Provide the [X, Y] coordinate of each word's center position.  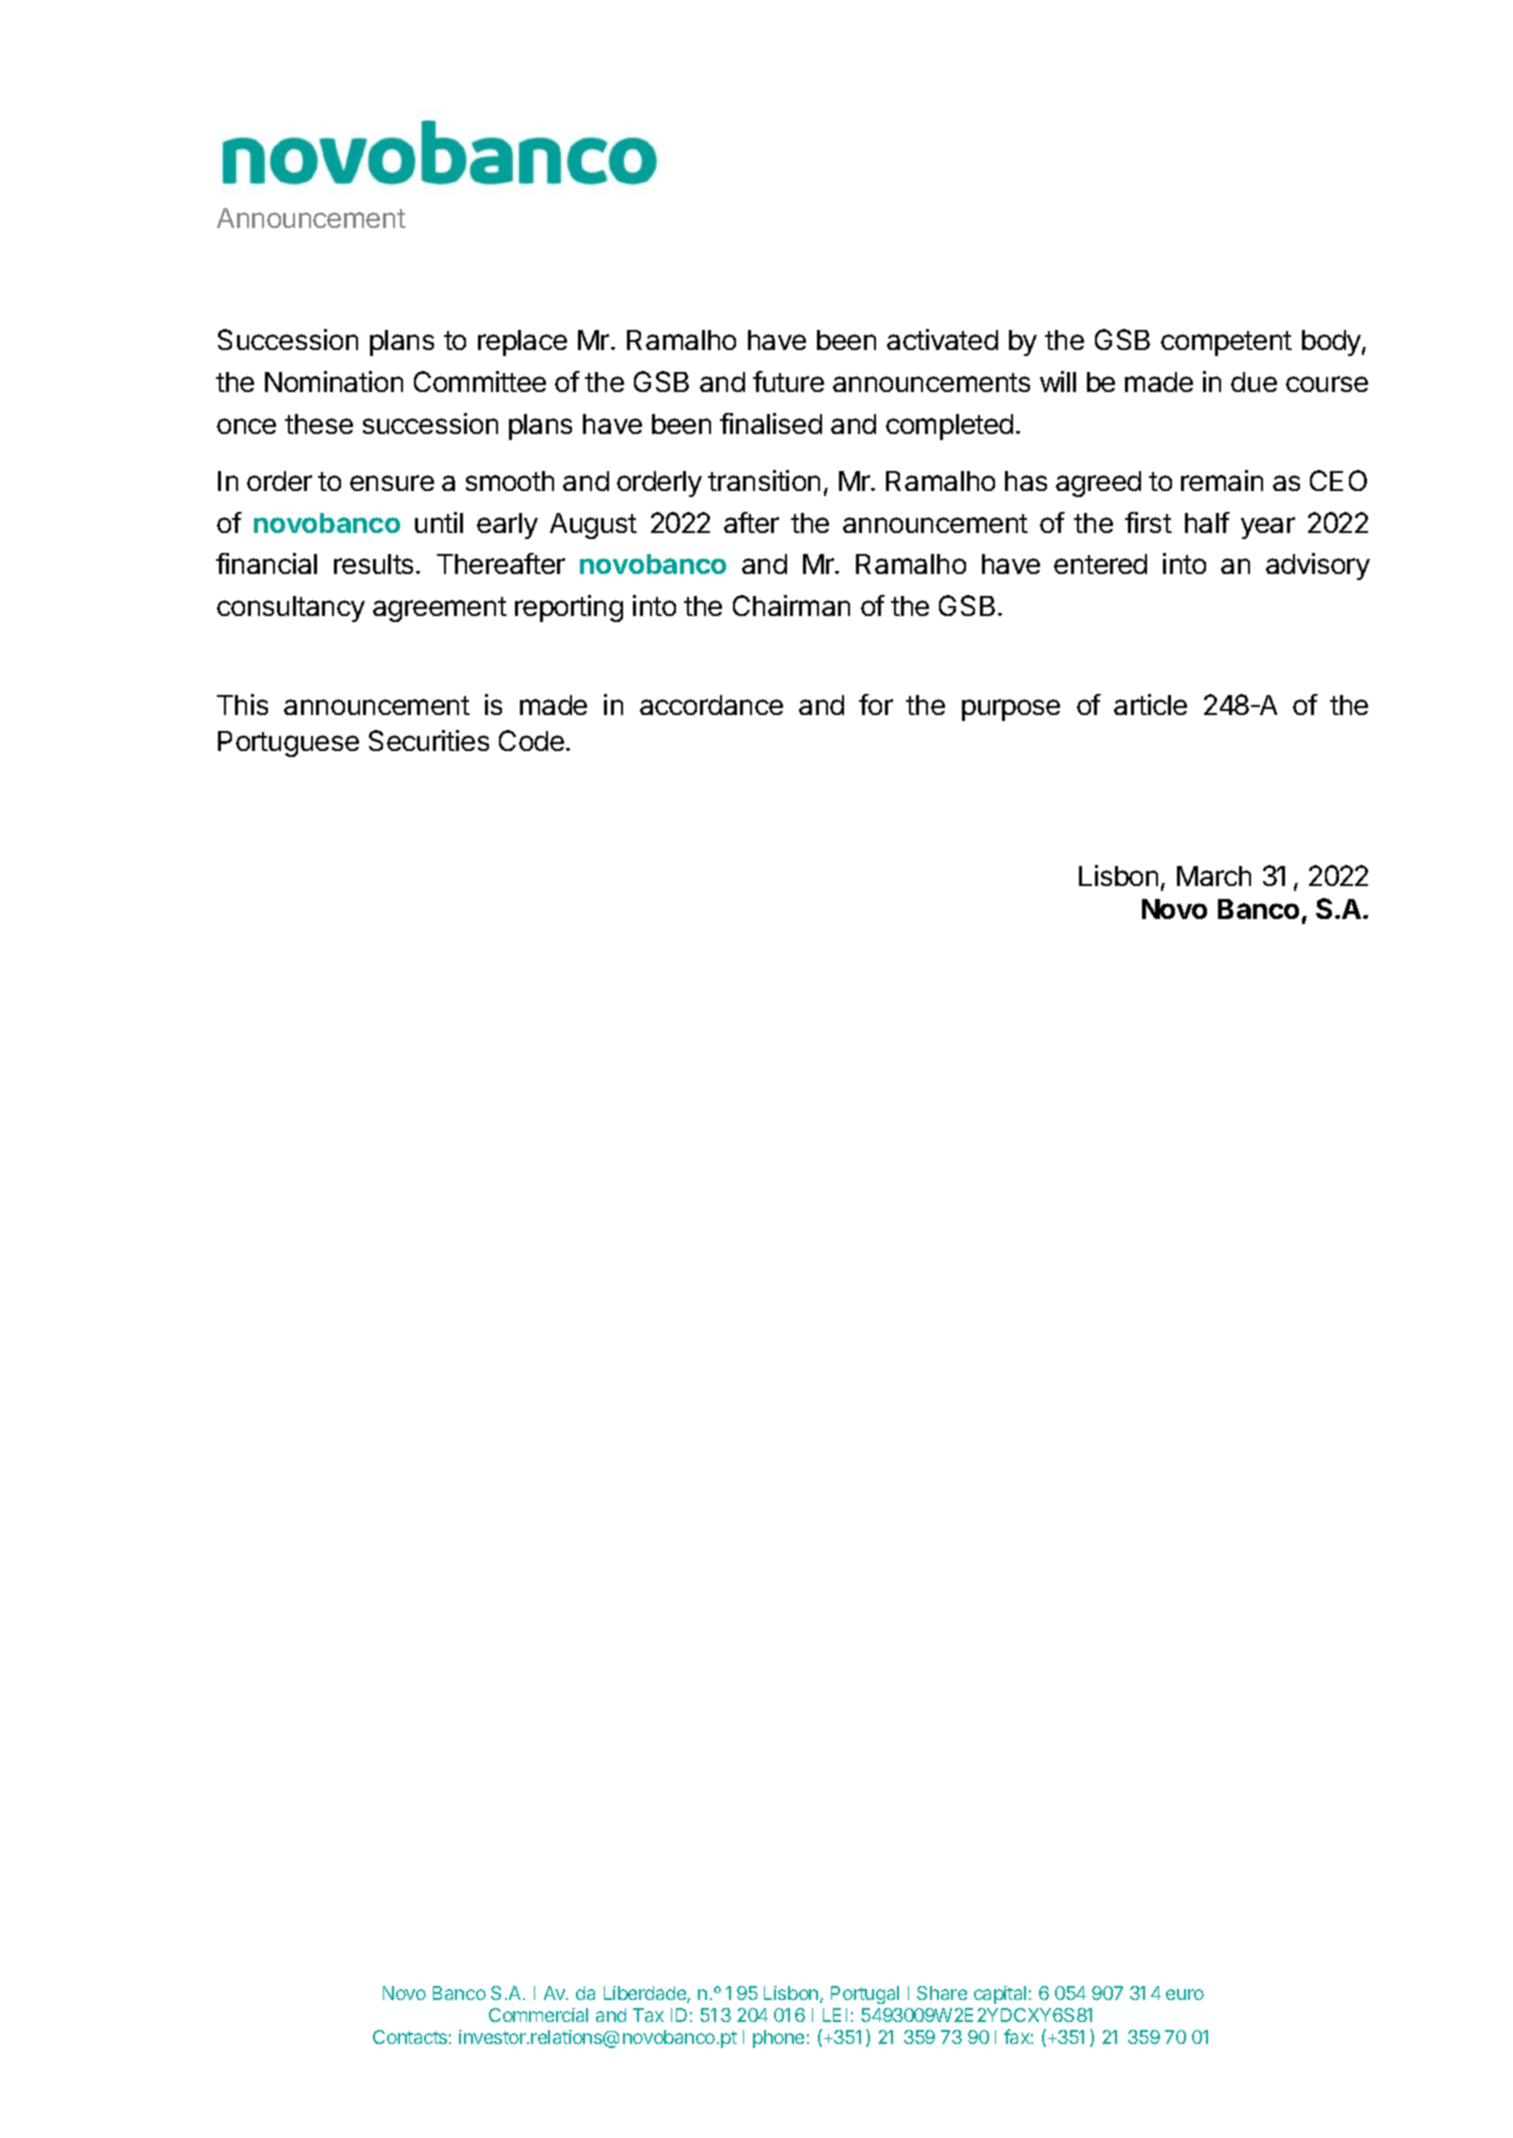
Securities [429, 740]
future [788, 381]
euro [1185, 1994]
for [876, 704]
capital [1000, 1995]
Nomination [334, 381]
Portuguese [288, 744]
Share [942, 1993]
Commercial [538, 2015]
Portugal [865, 1995]
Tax [648, 2015]
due [1254, 382]
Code [531, 740]
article [1150, 704]
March [1214, 876]
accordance [711, 705]
